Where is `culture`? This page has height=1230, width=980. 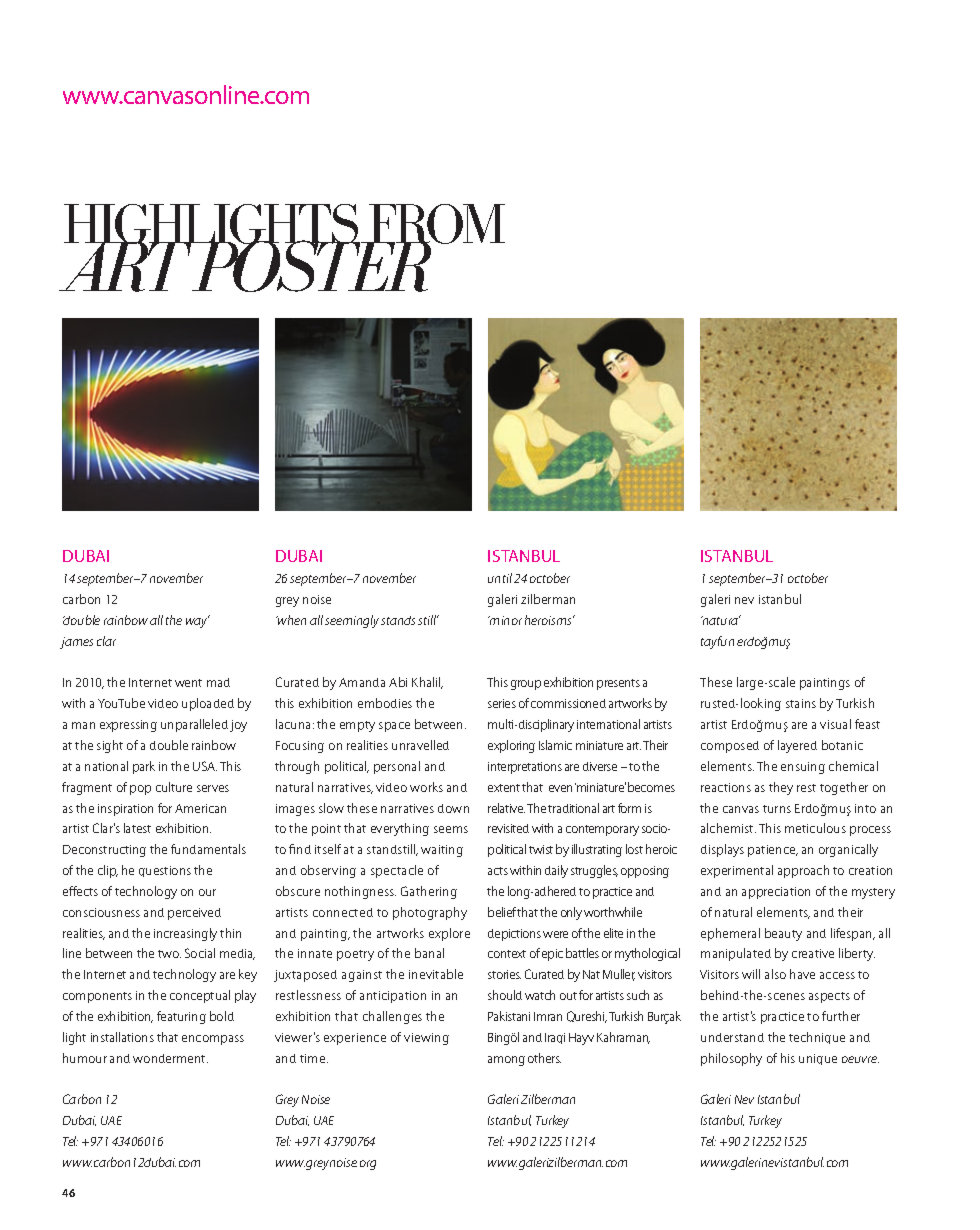
culture is located at coordinates (174, 787).
